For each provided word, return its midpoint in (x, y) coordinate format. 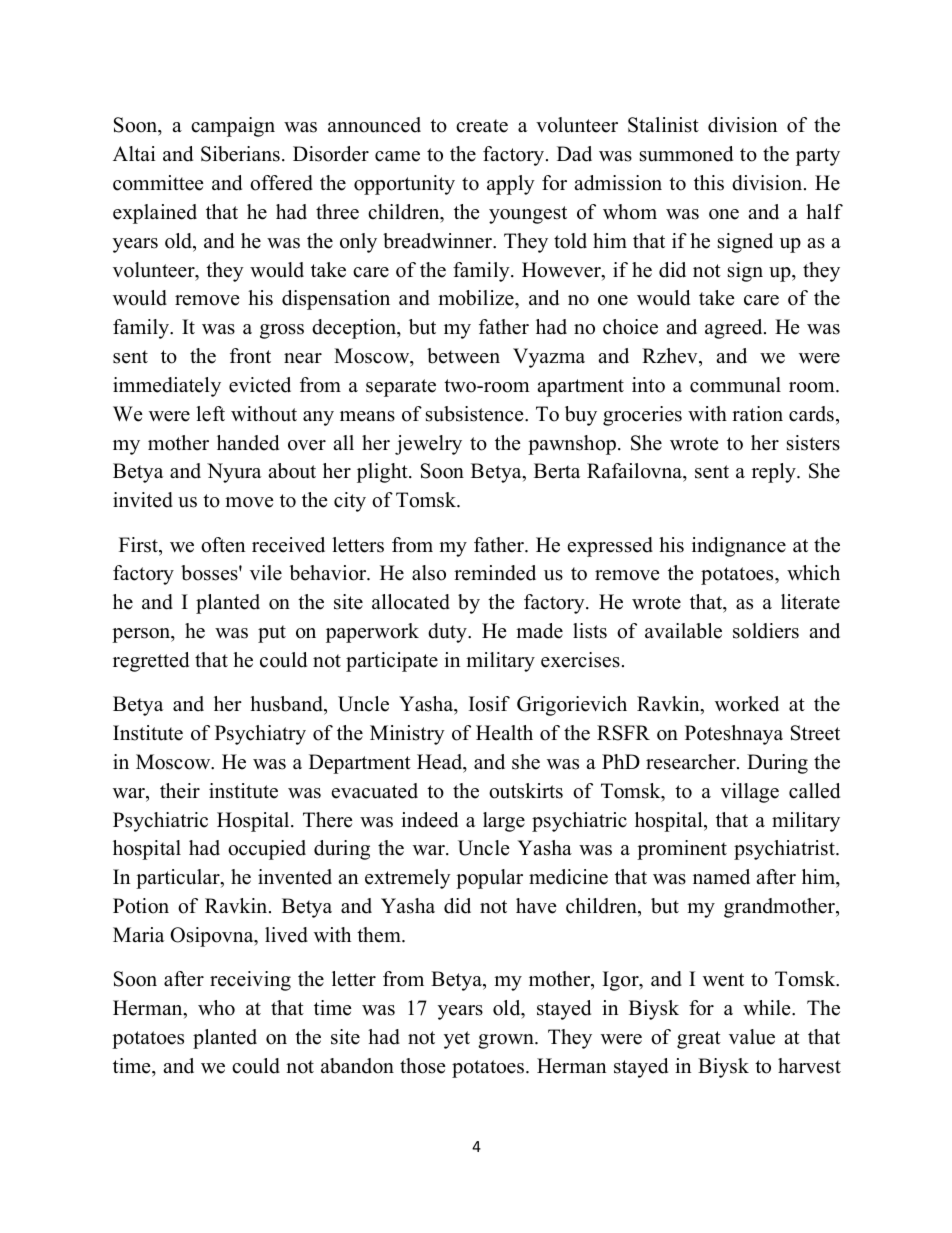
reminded (495, 573)
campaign (233, 127)
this (709, 183)
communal (735, 385)
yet (457, 1040)
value (752, 1037)
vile (266, 573)
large (504, 822)
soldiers (766, 631)
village (750, 793)
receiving (250, 981)
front (250, 356)
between (463, 356)
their (180, 791)
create (482, 126)
